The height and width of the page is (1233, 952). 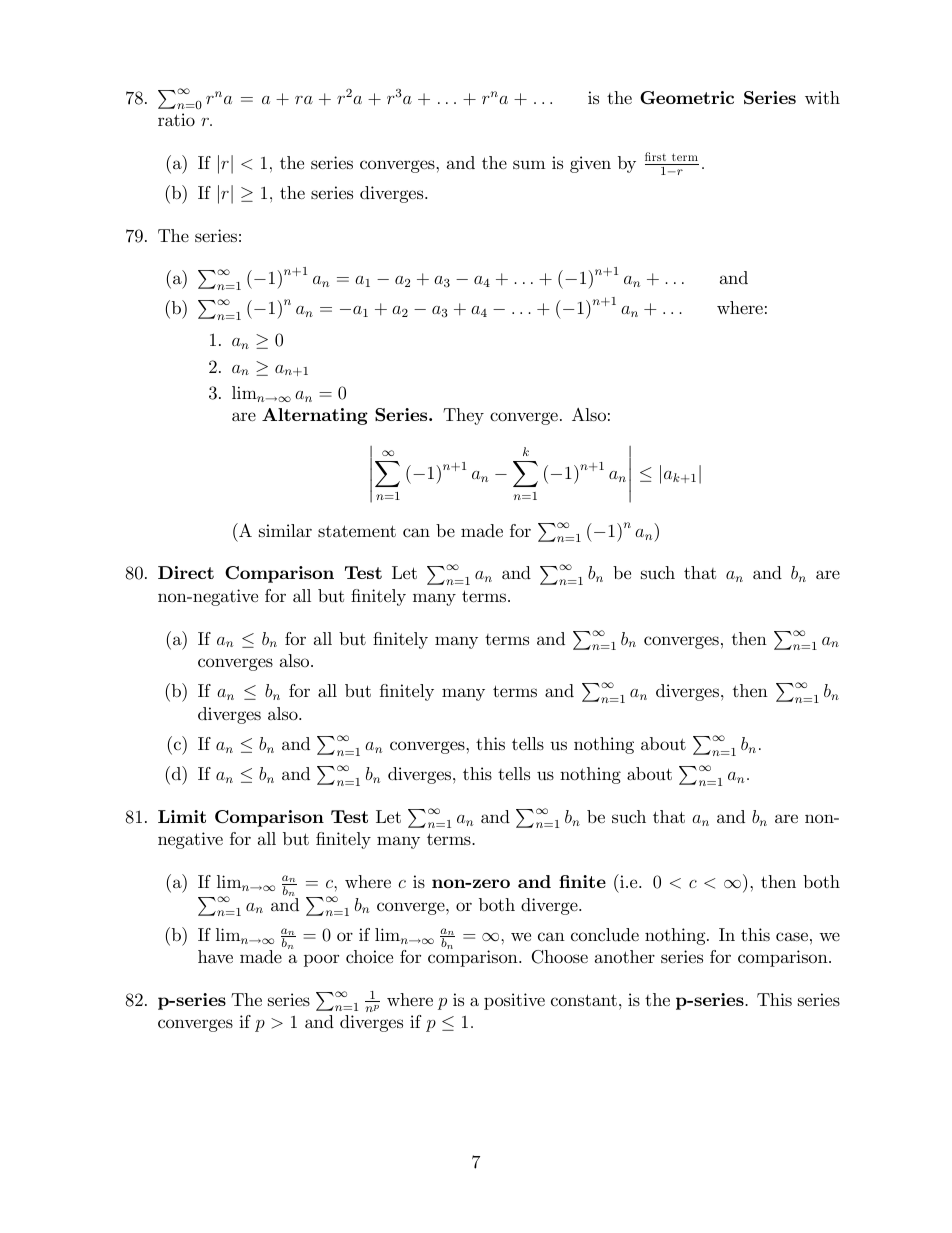 I want to click on sum, so click(x=529, y=164).
